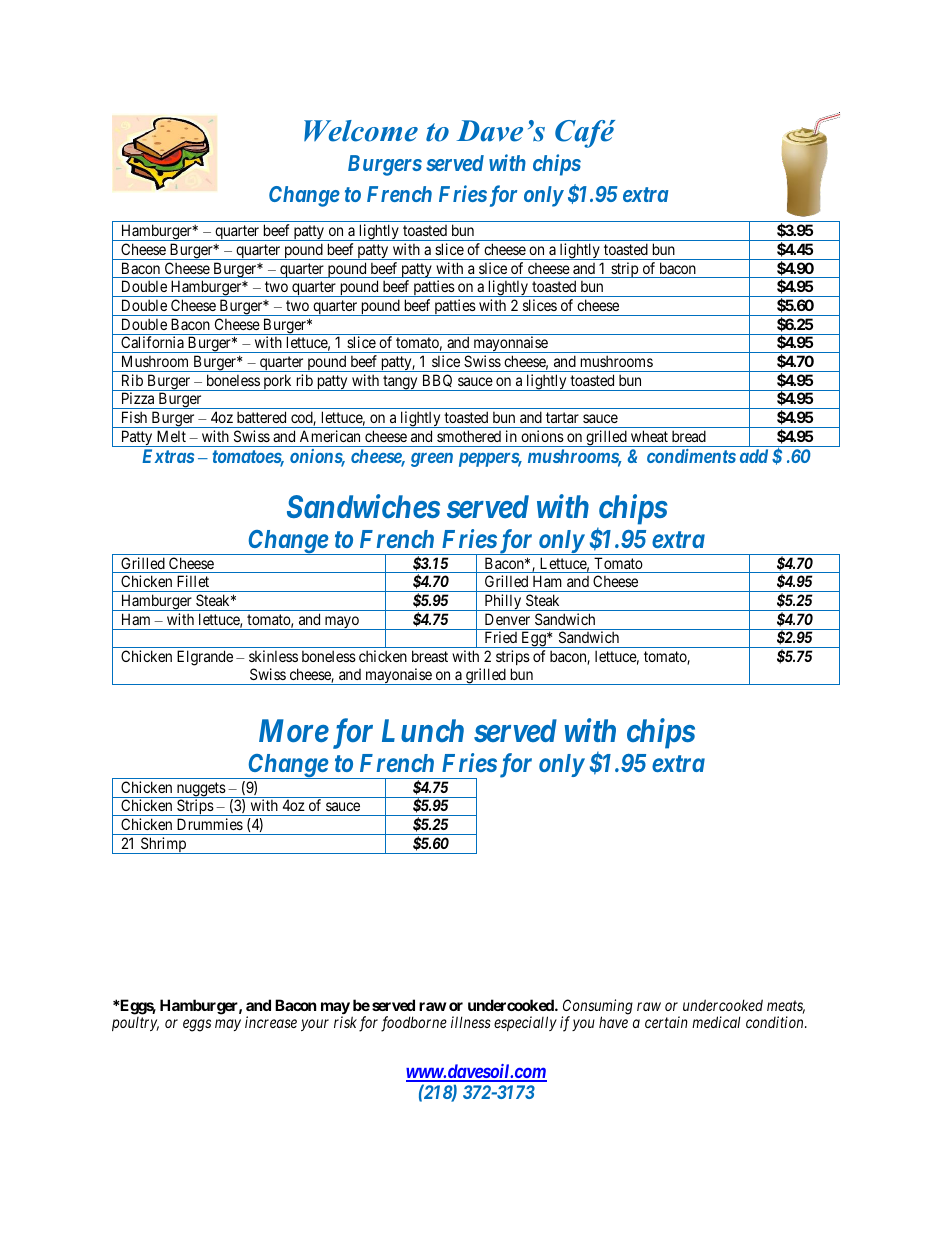 The width and height of the page is (952, 1233). Describe the element at coordinates (193, 581) in the page. I see `Fillet` at that location.
